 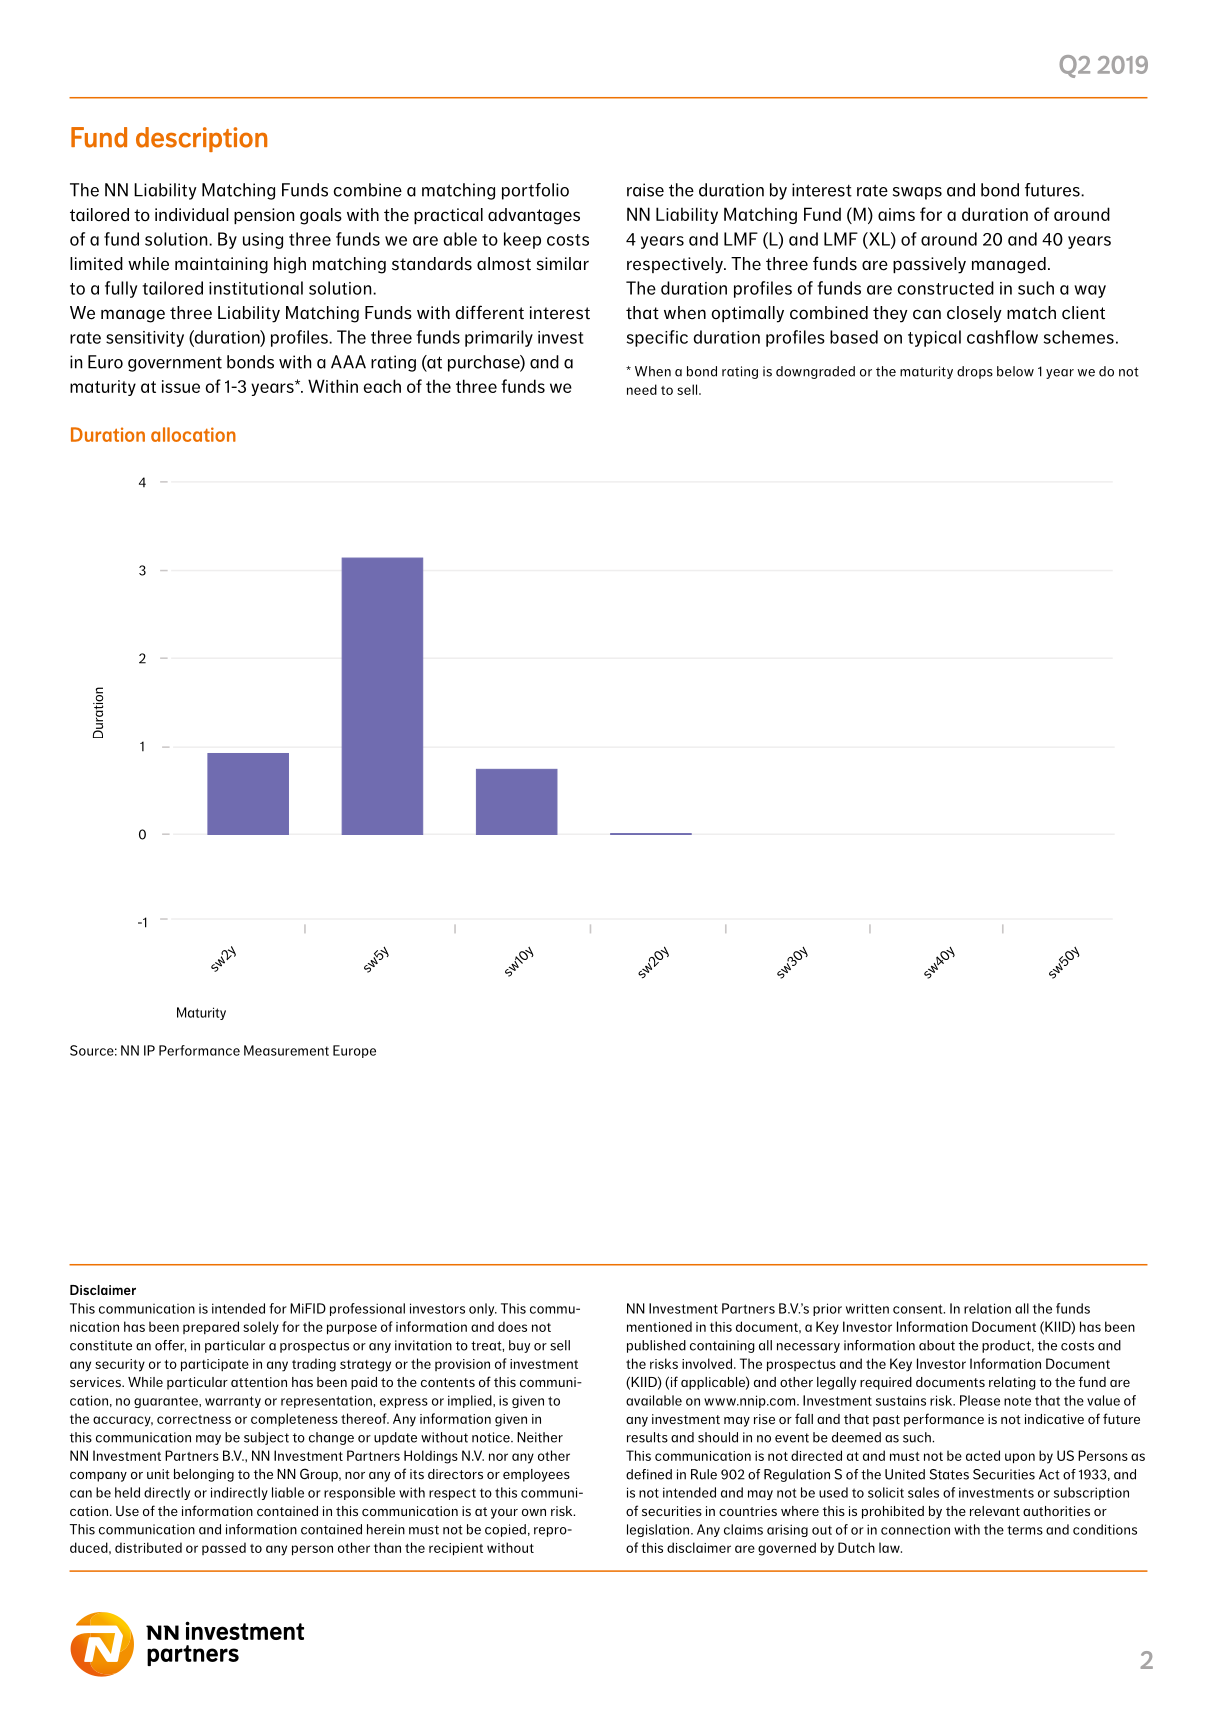 I want to click on defined, so click(x=649, y=1474).
